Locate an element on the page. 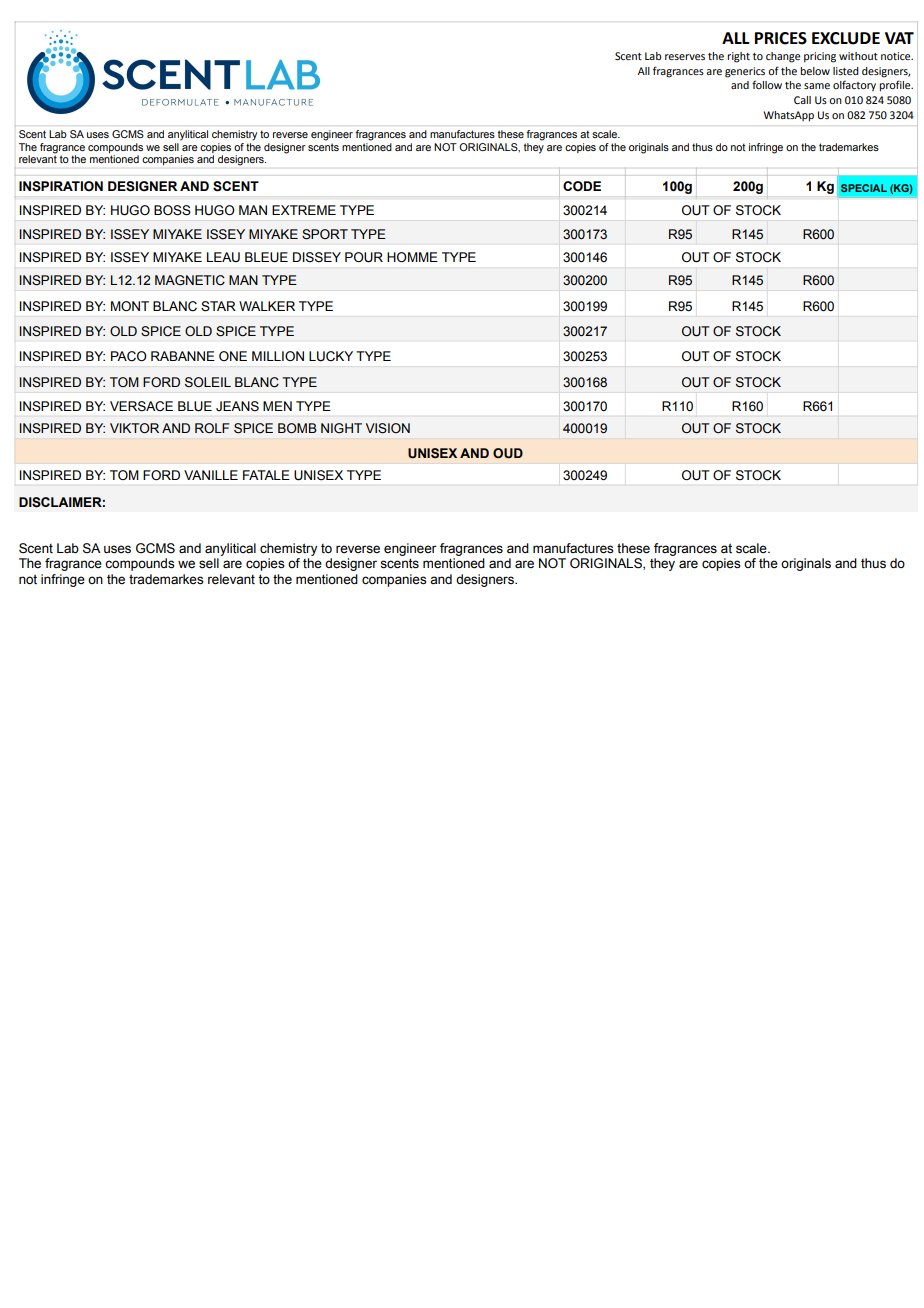  HOMME is located at coordinates (412, 257).
